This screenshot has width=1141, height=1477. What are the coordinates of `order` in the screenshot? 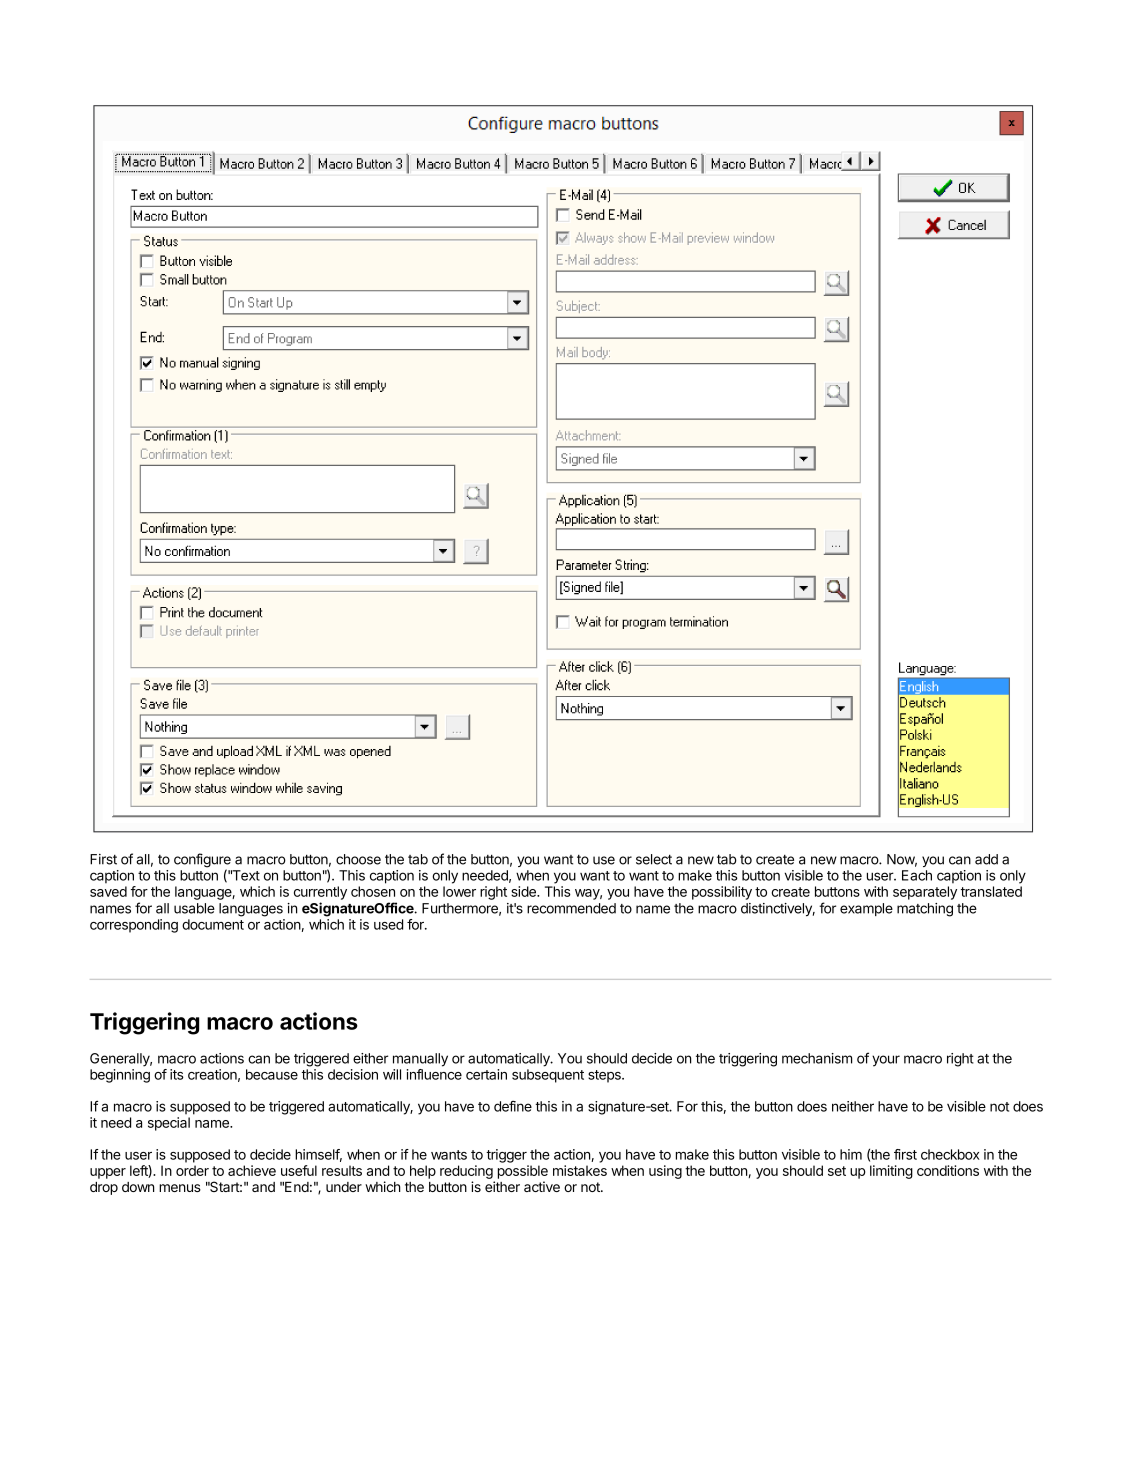 It's located at (192, 1170).
